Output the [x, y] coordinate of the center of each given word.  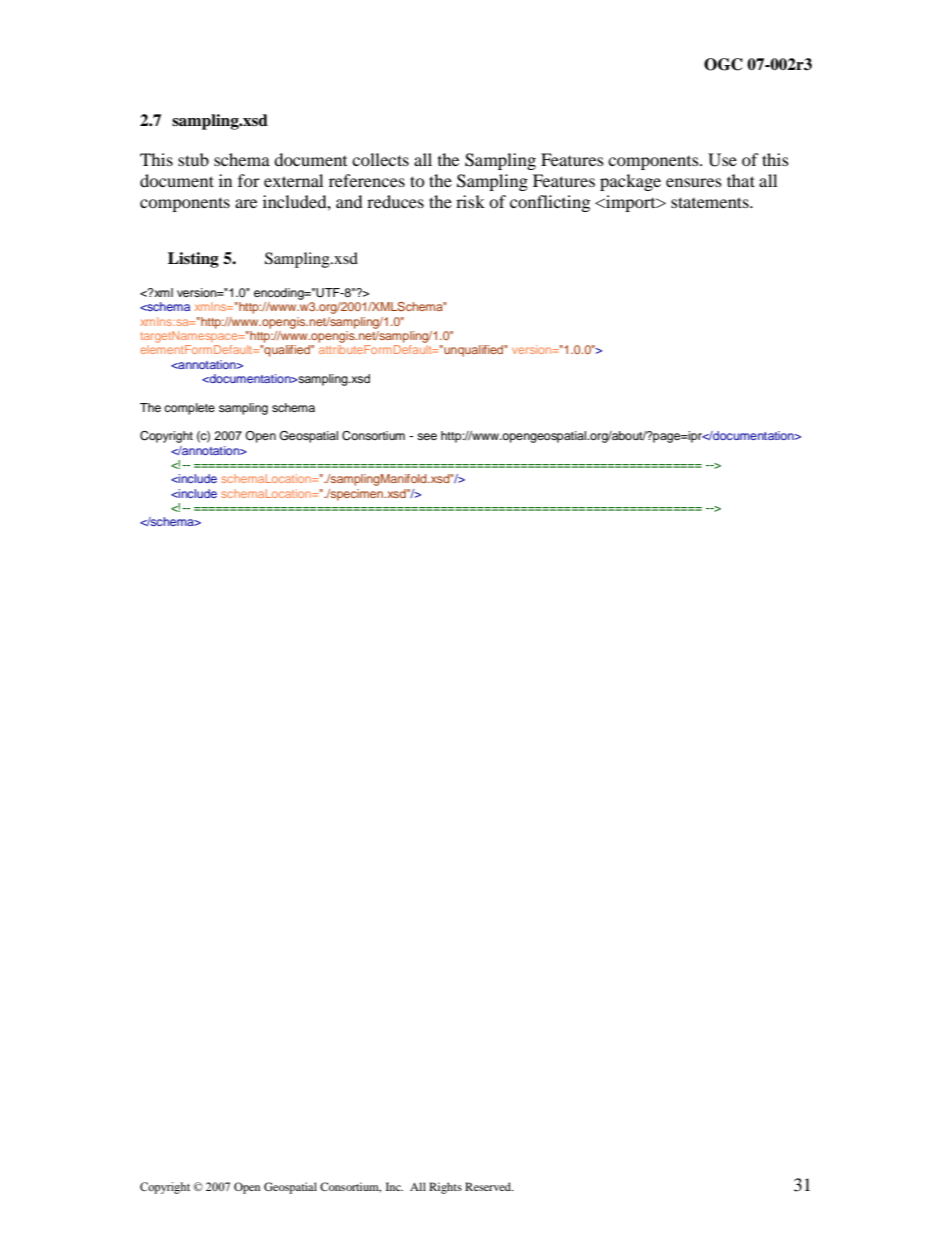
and [349, 201]
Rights [445, 1188]
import [631, 203]
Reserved [489, 1186]
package [630, 182]
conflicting [550, 203]
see [427, 436]
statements [711, 202]
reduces [395, 201]
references [367, 180]
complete [189, 409]
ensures [694, 182]
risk [470, 201]
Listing [193, 260]
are [246, 203]
